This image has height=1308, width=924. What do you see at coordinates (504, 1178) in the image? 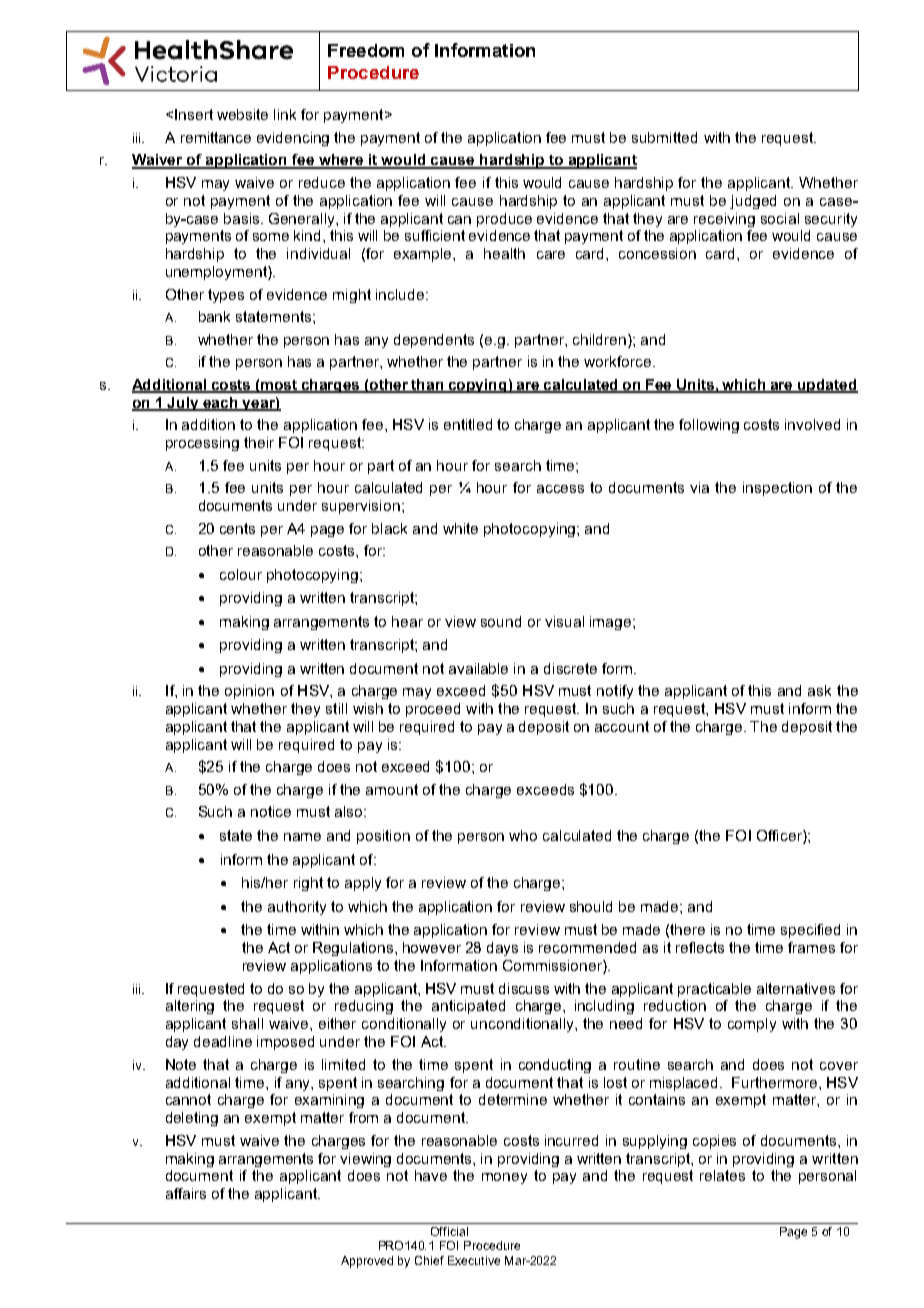
I see `money` at bounding box center [504, 1178].
